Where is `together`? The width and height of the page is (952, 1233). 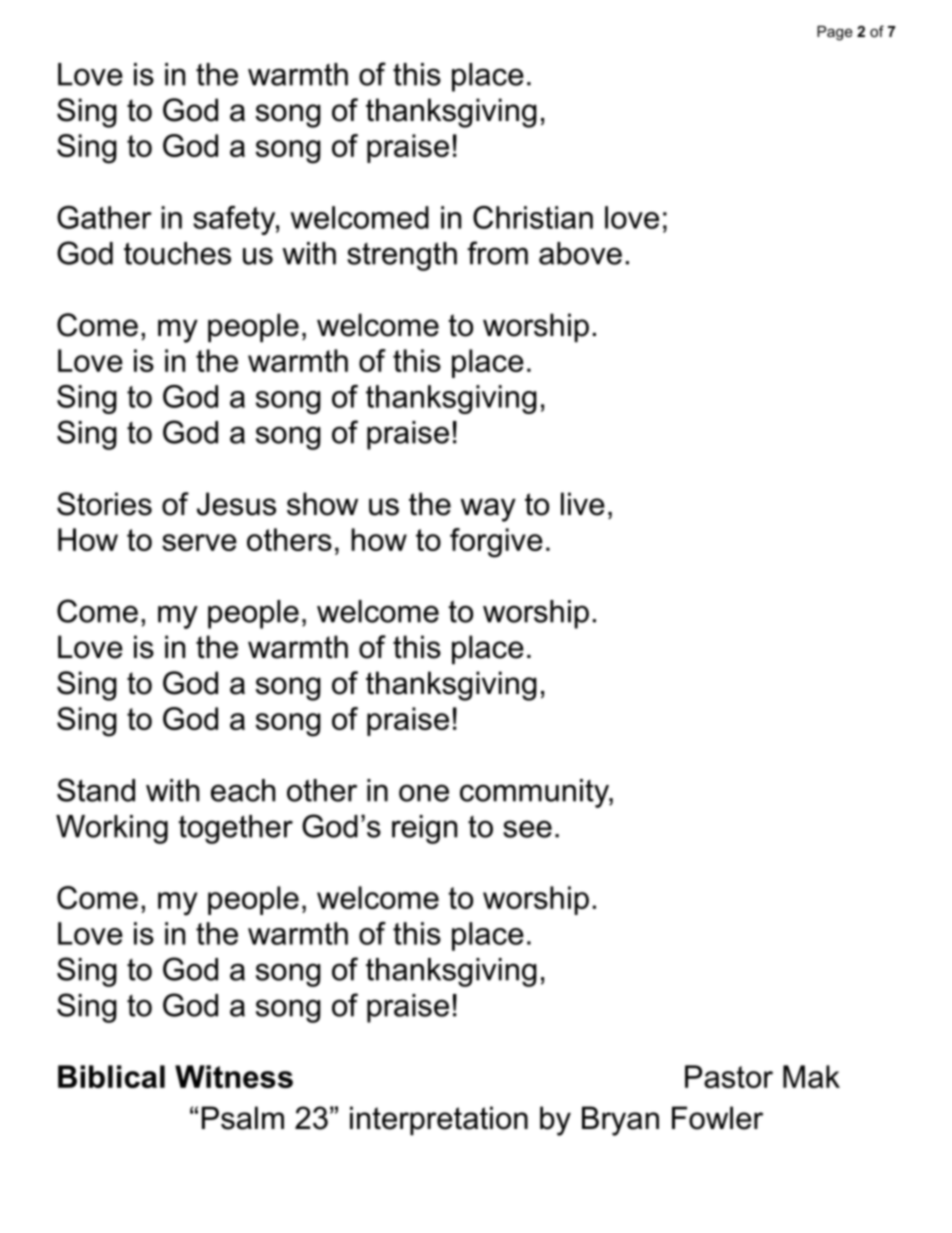 together is located at coordinates (235, 829).
